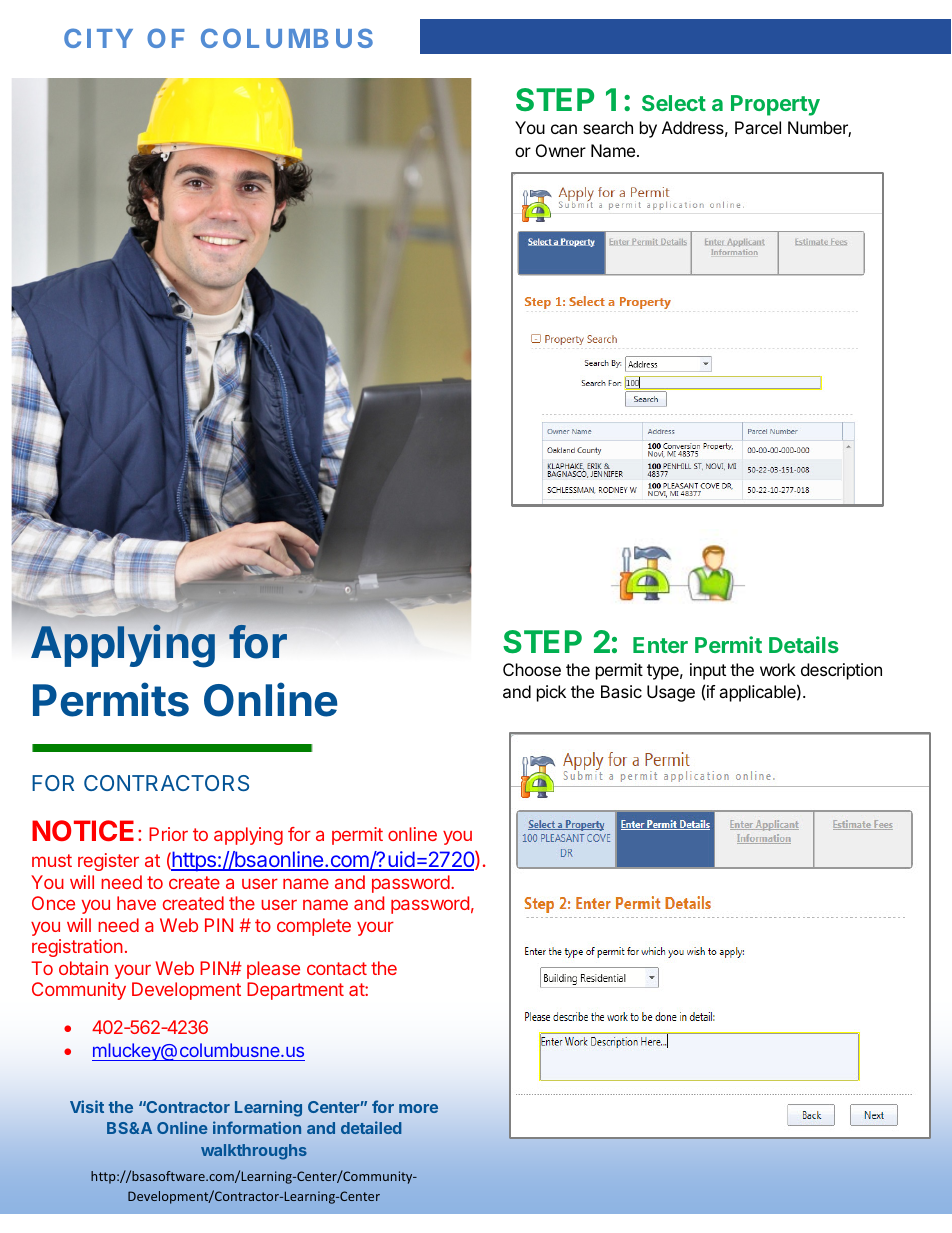  Describe the element at coordinates (371, 1127) in the screenshot. I see `detailed` at that location.
